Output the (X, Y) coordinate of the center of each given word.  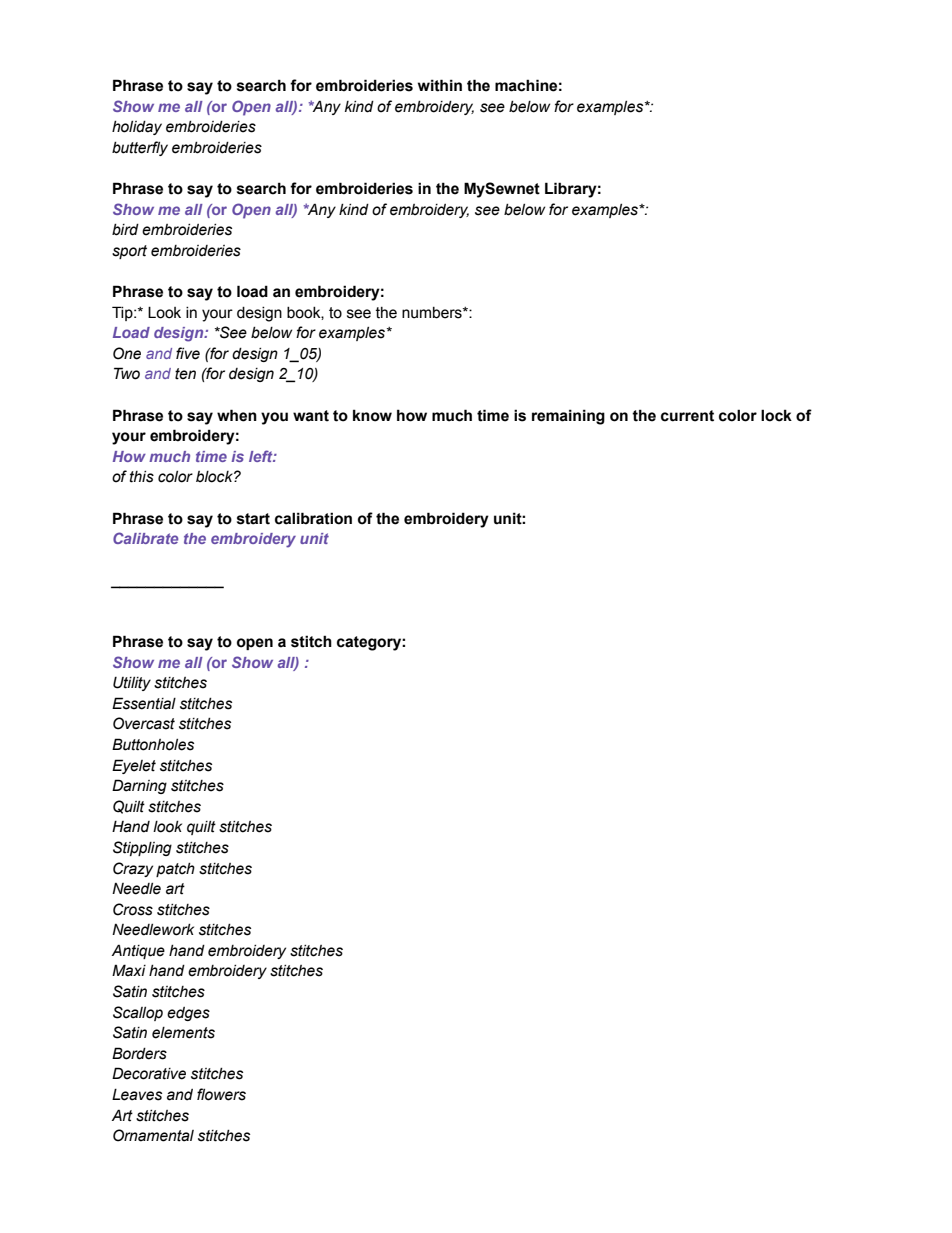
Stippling (142, 848)
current (687, 416)
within (440, 85)
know (372, 415)
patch (175, 870)
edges (188, 1014)
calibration (313, 518)
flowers (221, 1094)
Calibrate (145, 538)
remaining (568, 417)
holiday (137, 128)
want (311, 416)
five (188, 353)
